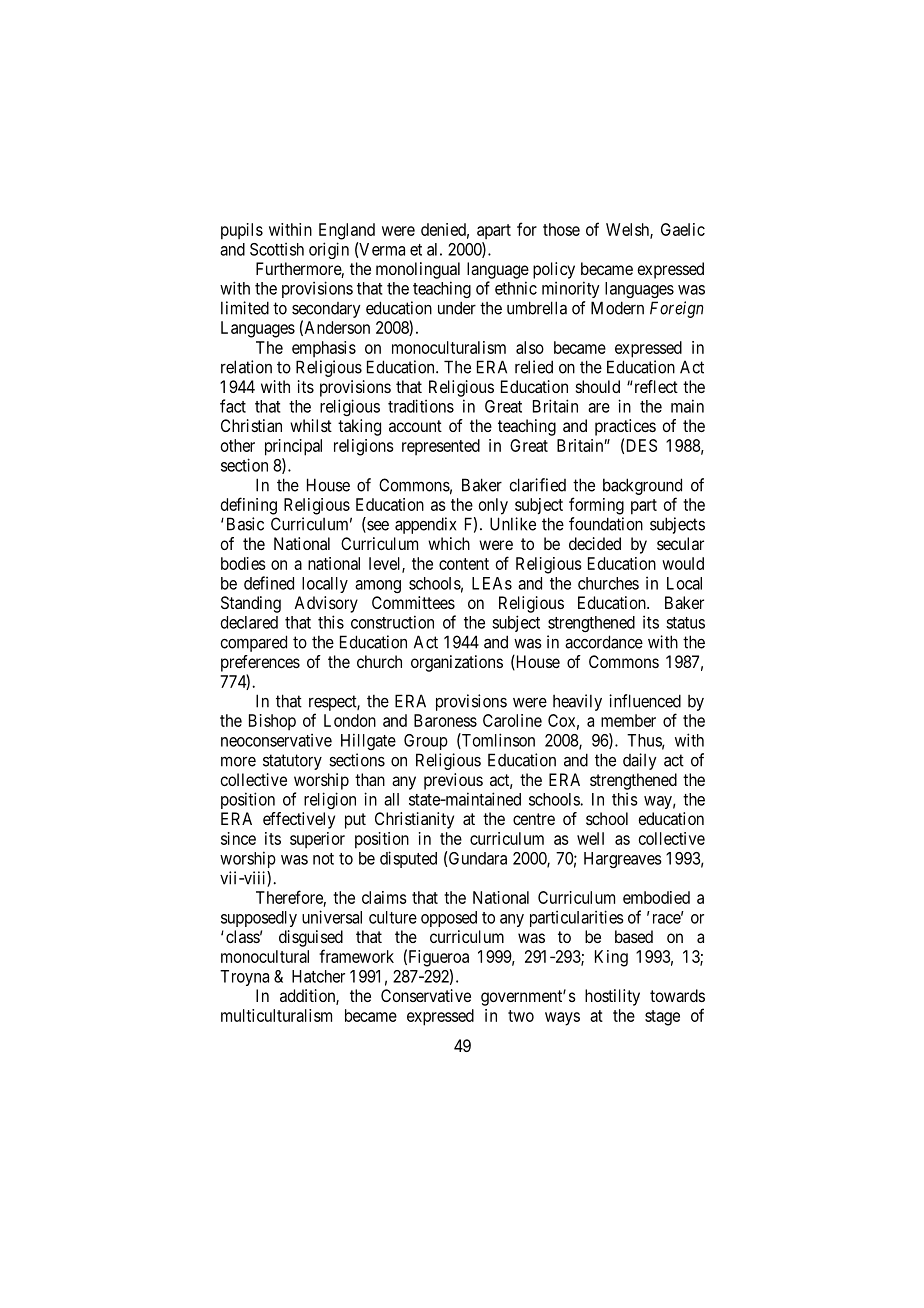  What do you see at coordinates (645, 701) in the screenshot?
I see `influenced` at bounding box center [645, 701].
